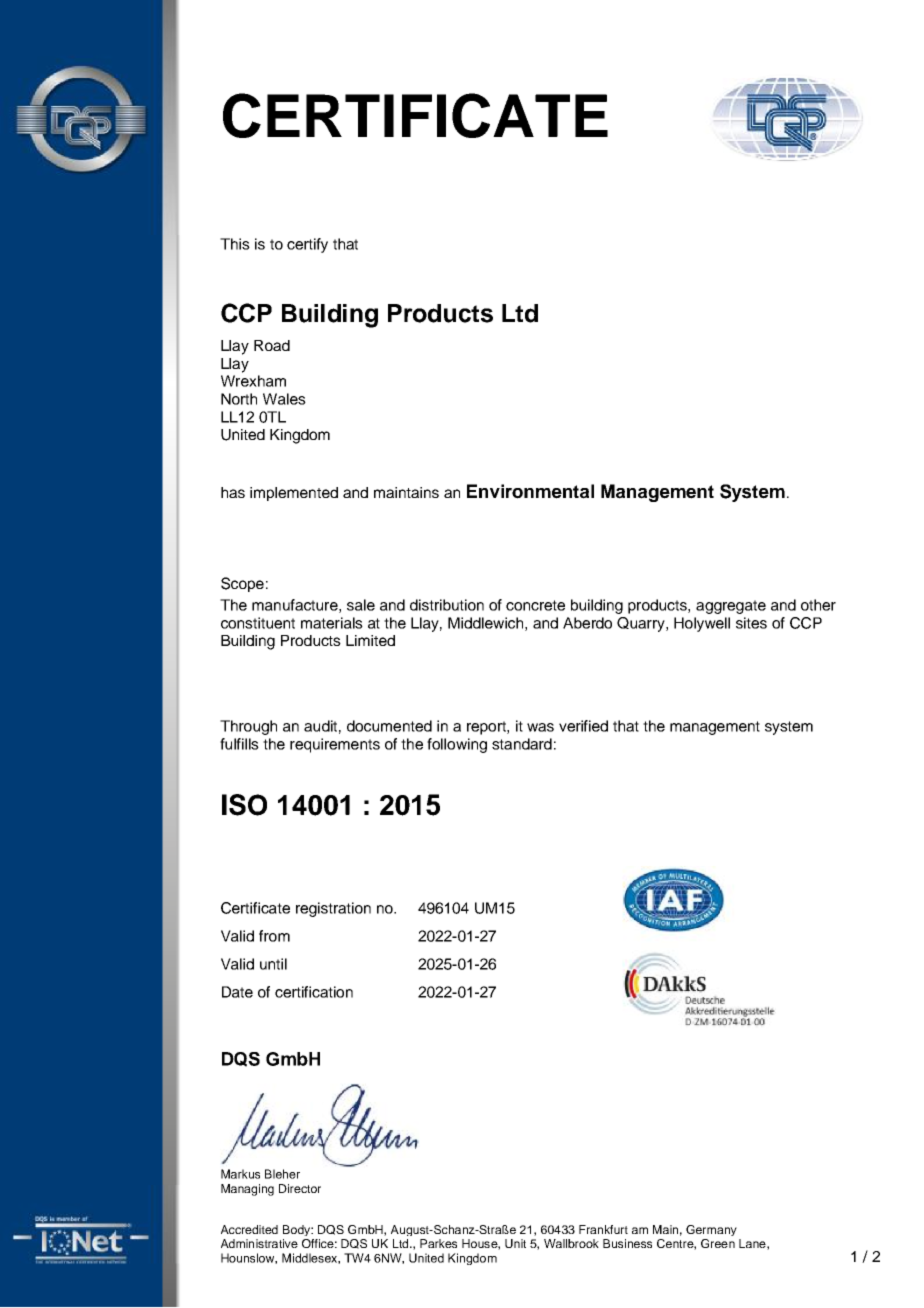  What do you see at coordinates (332, 623) in the screenshot?
I see `materials` at bounding box center [332, 623].
